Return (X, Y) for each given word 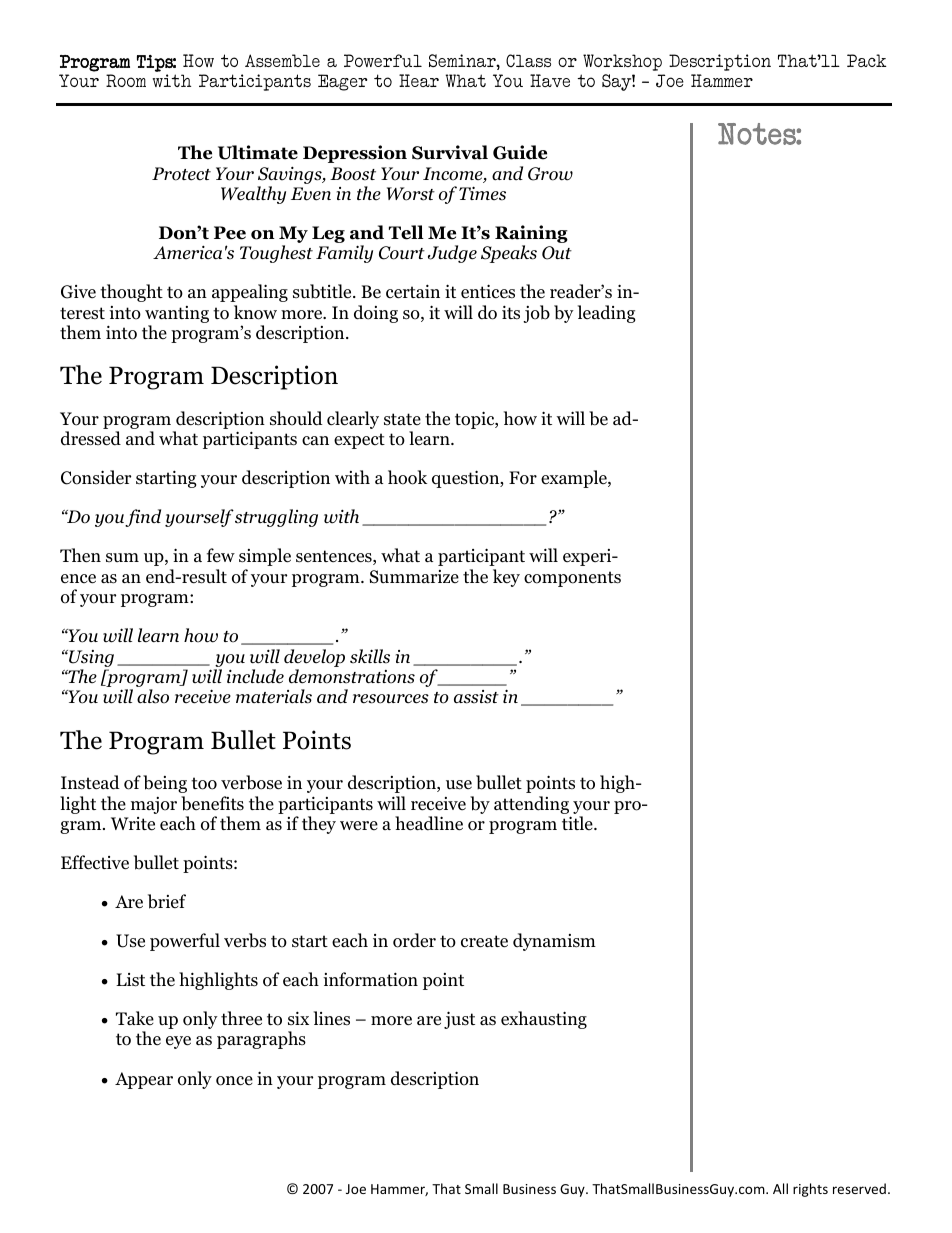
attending (531, 805)
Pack (867, 60)
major (154, 805)
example (575, 479)
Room (126, 80)
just (459, 1020)
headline (429, 823)
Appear (144, 1080)
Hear (419, 80)
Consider (96, 477)
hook (407, 477)
